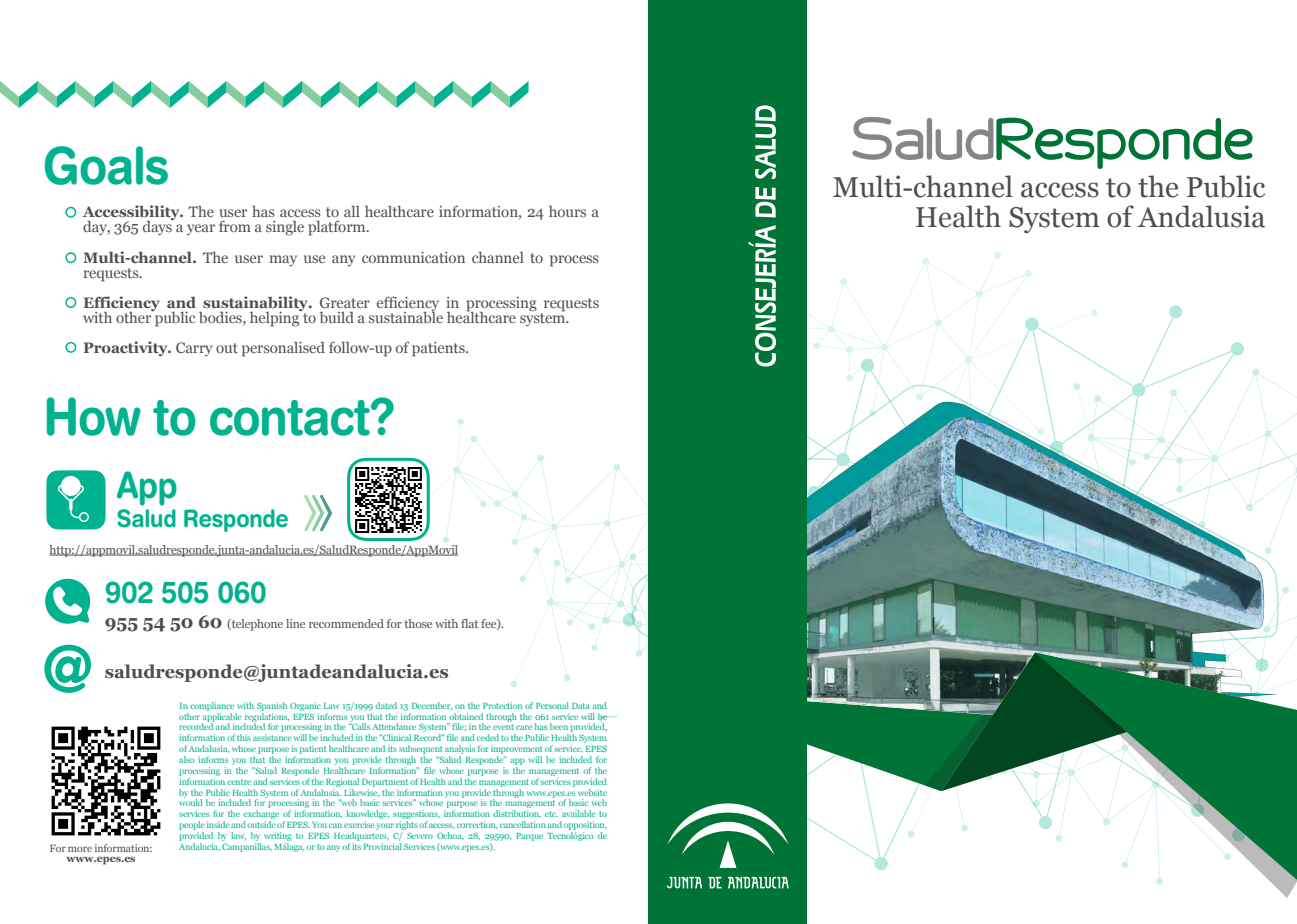 This page has width=1297, height=924. Describe the element at coordinates (523, 824) in the page. I see `cancellation` at that location.
